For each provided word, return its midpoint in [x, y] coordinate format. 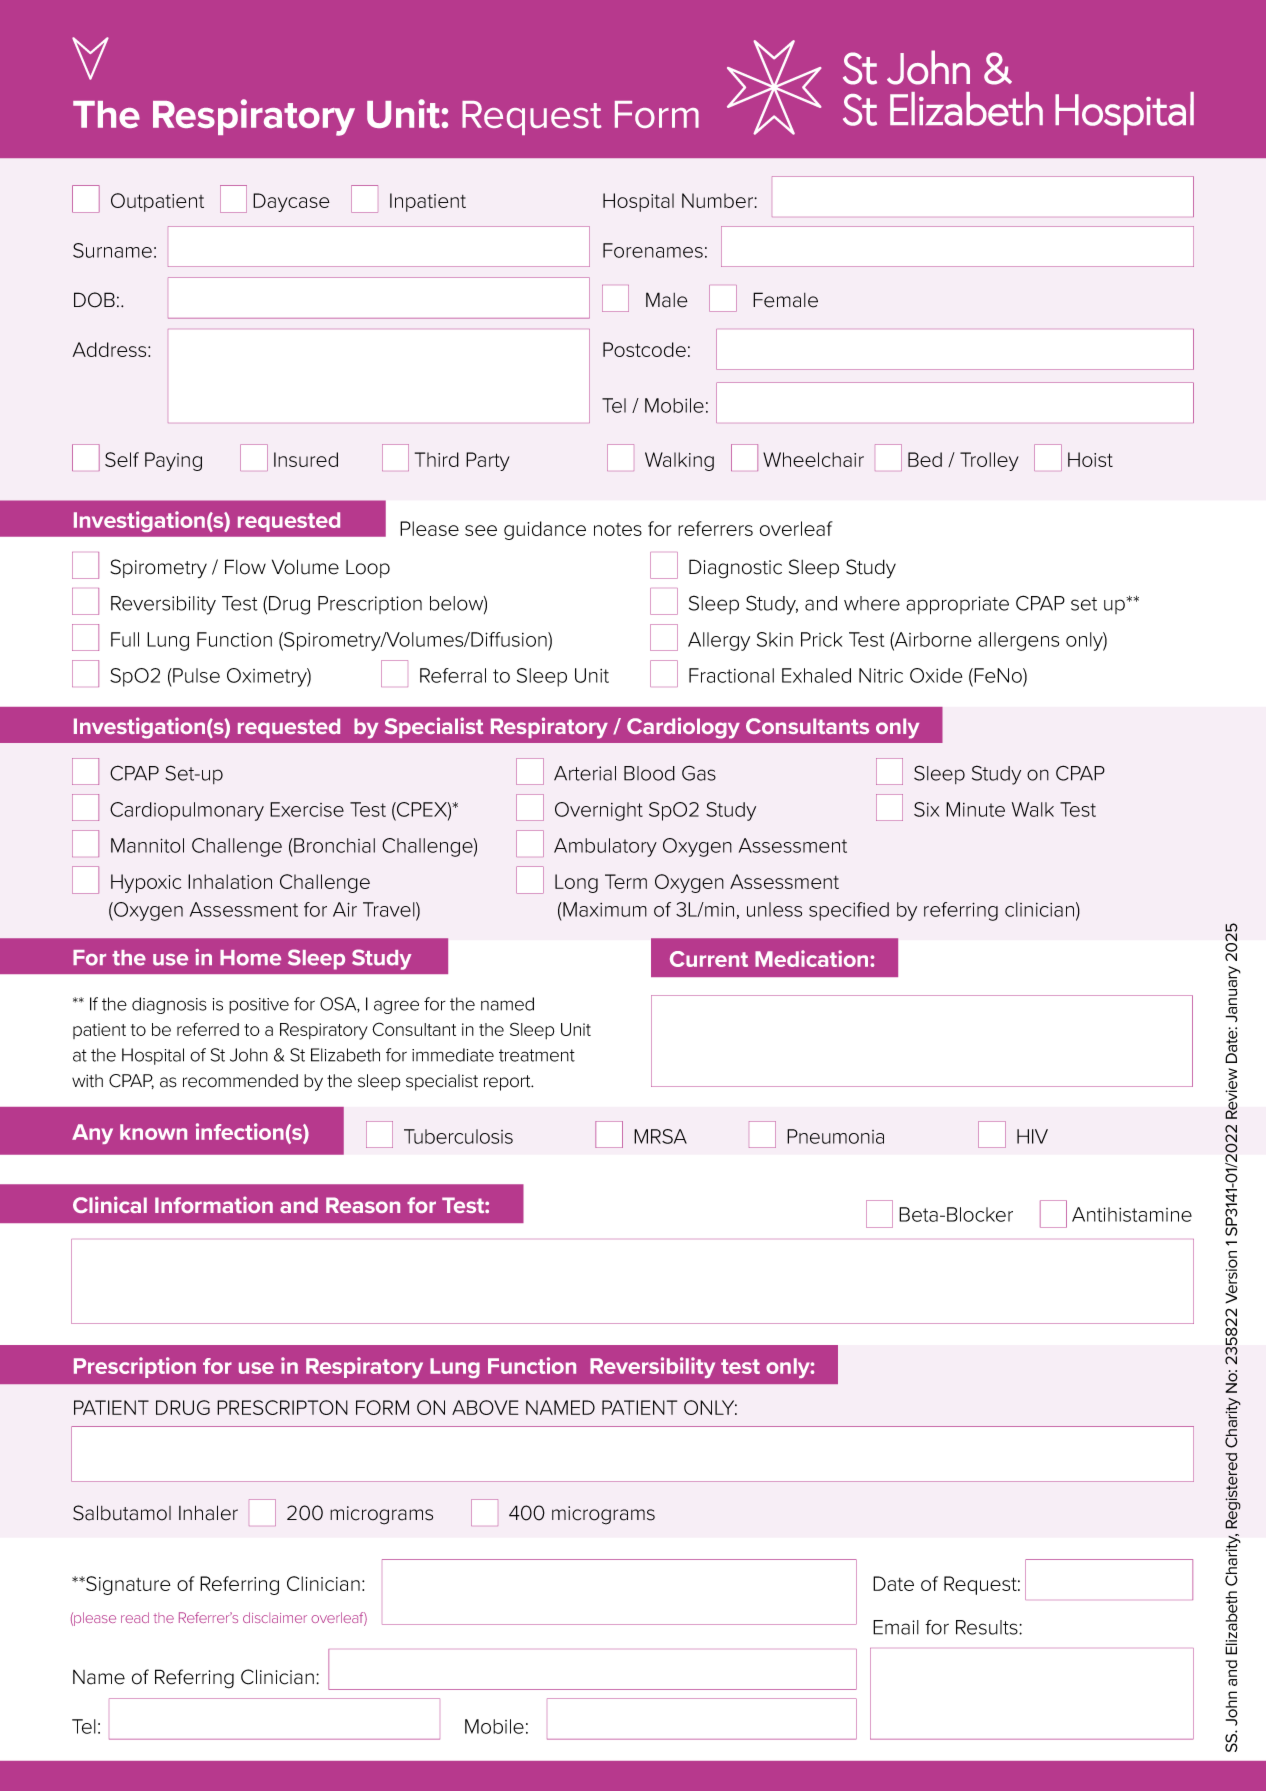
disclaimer [275, 1617]
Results [988, 1627]
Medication [811, 958]
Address [110, 349]
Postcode [644, 349]
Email [896, 1627]
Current [709, 959]
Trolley [989, 461]
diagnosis [169, 1005]
